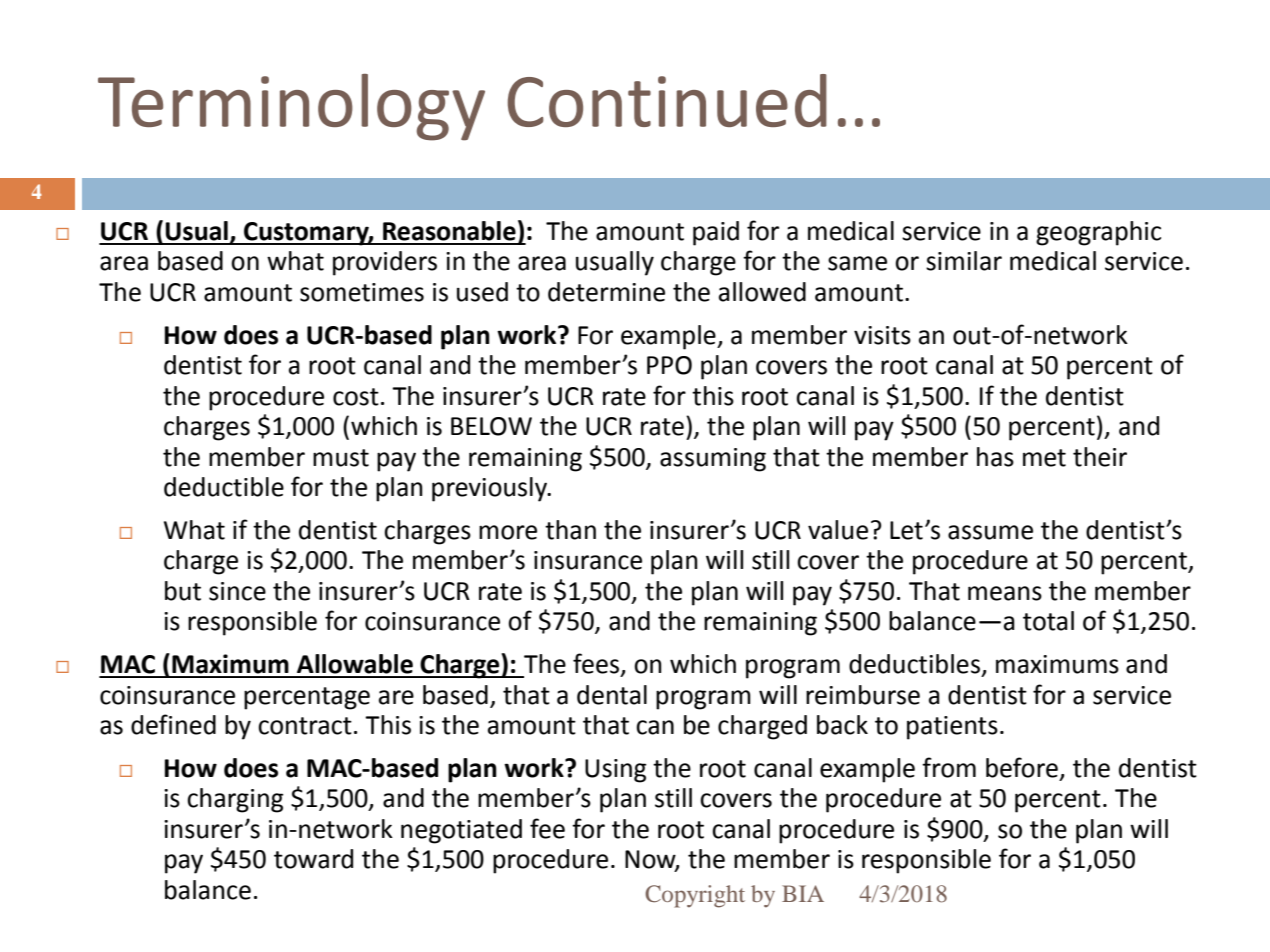 This page has width=1270, height=952. What do you see at coordinates (667, 100) in the page?
I see `Continued` at bounding box center [667, 100].
